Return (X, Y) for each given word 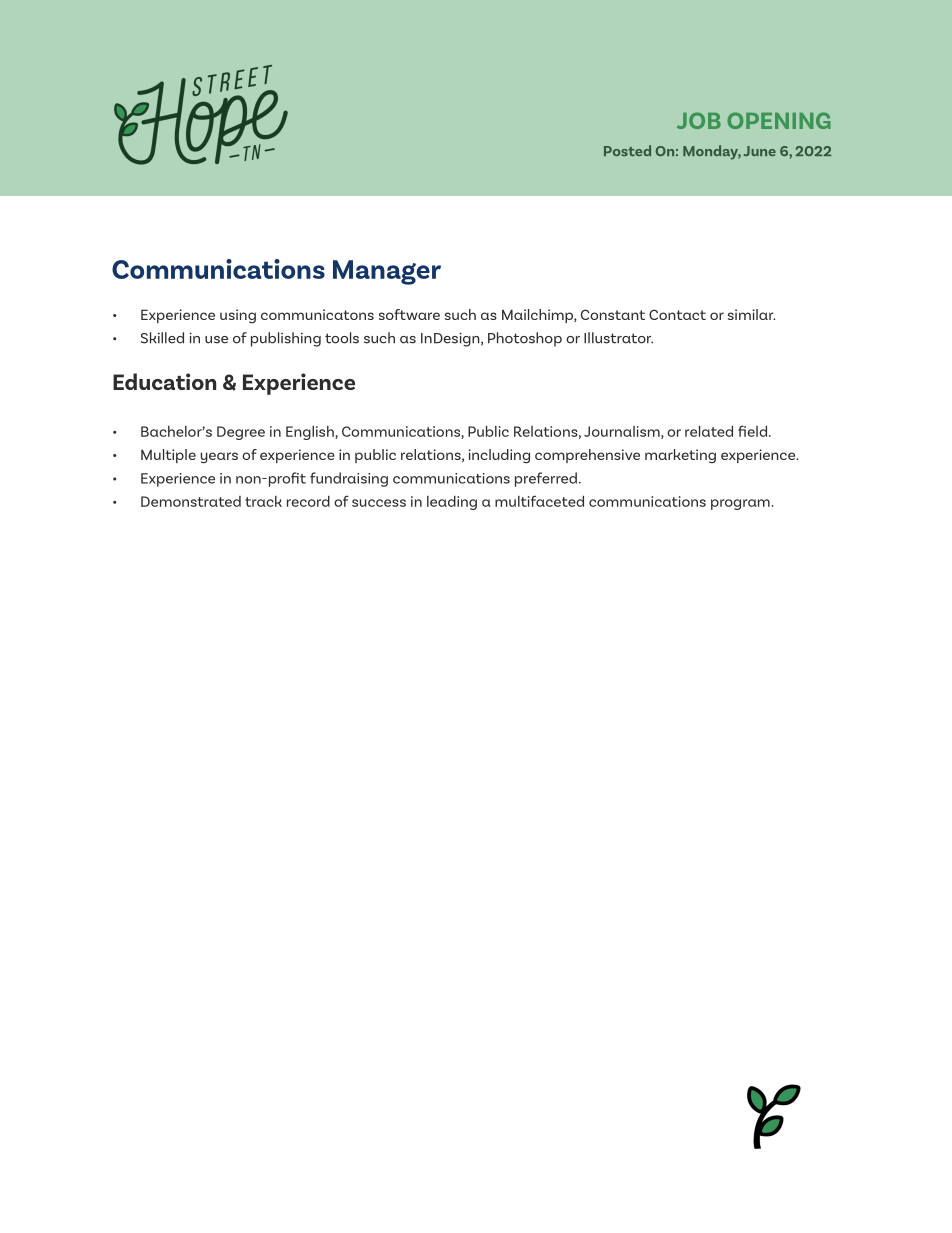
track (263, 501)
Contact (677, 314)
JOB (699, 120)
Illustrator (618, 338)
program (740, 504)
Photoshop (525, 339)
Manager (387, 272)
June (759, 151)
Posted (627, 150)
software (409, 314)
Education (164, 381)
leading (452, 502)
